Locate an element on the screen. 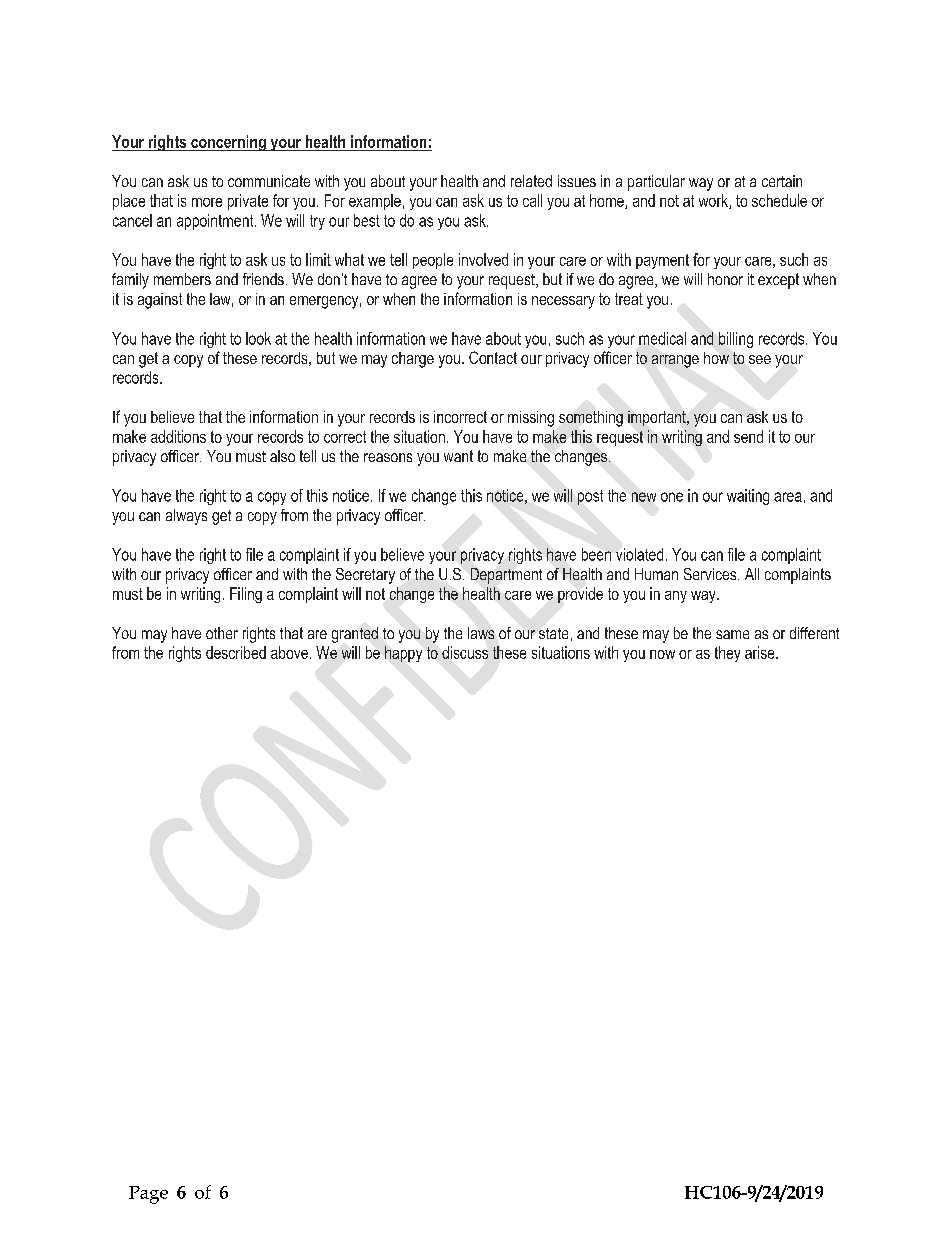 The height and width of the screenshot is (1233, 952). they is located at coordinates (727, 654).
